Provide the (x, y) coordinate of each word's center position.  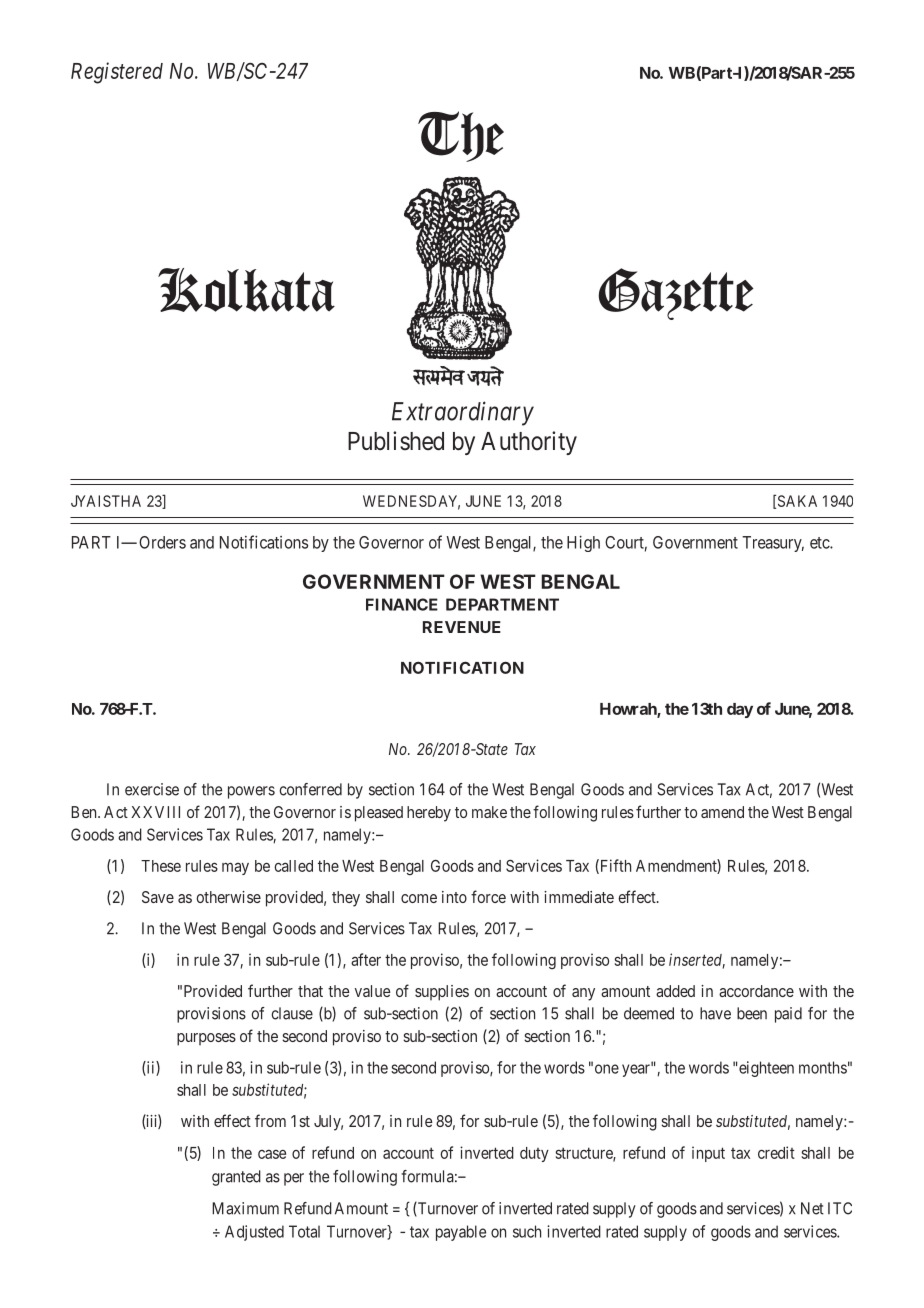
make (489, 812)
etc (820, 543)
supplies (442, 993)
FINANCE (402, 604)
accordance (756, 991)
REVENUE (462, 627)
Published (396, 441)
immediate (579, 897)
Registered (117, 73)
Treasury (773, 544)
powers (251, 792)
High (583, 543)
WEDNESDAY (411, 502)
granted (236, 1178)
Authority (529, 443)
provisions (211, 1015)
